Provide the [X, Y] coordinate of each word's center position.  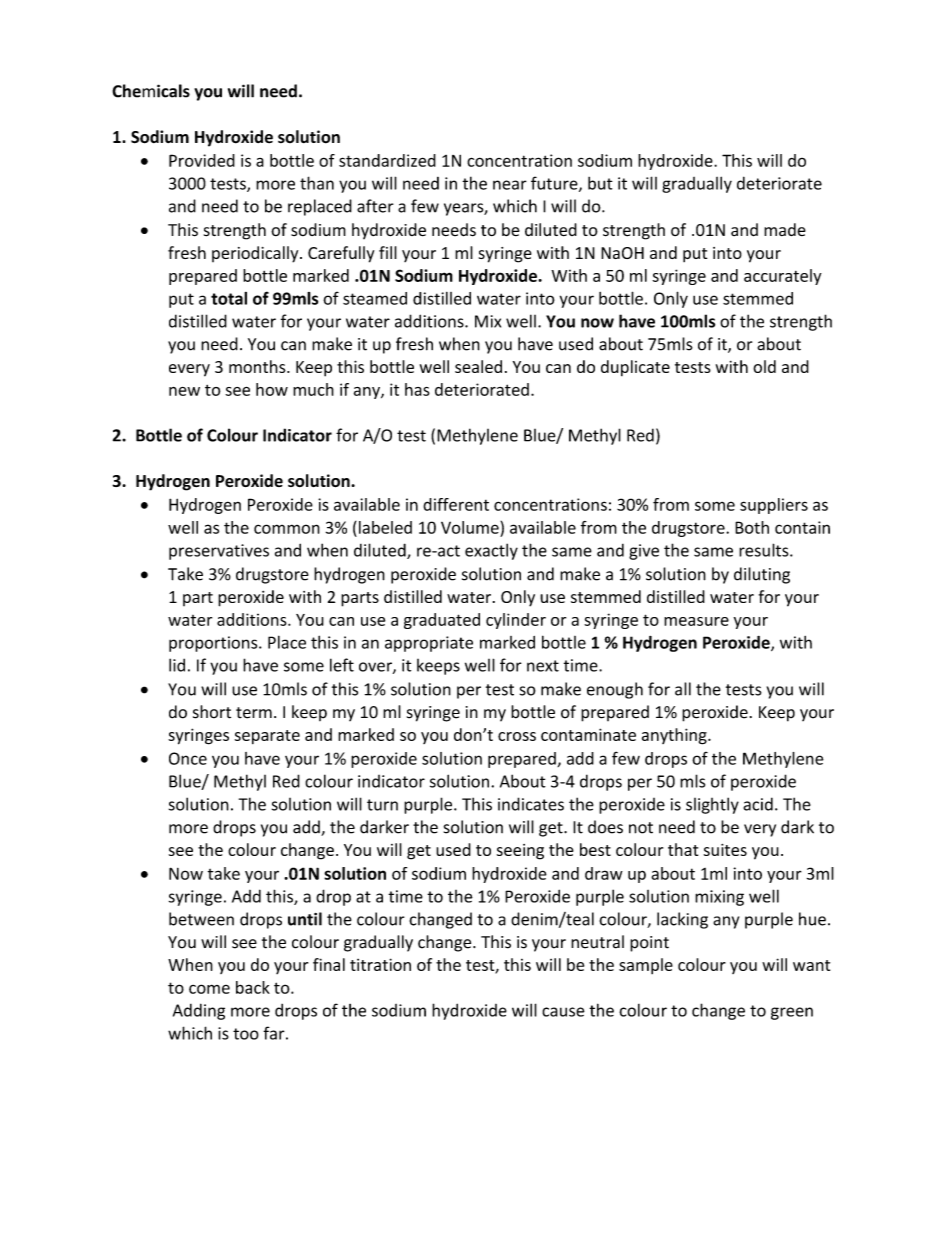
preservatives [219, 552]
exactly [491, 551]
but [600, 183]
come [209, 989]
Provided [202, 160]
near [510, 185]
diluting [762, 575]
